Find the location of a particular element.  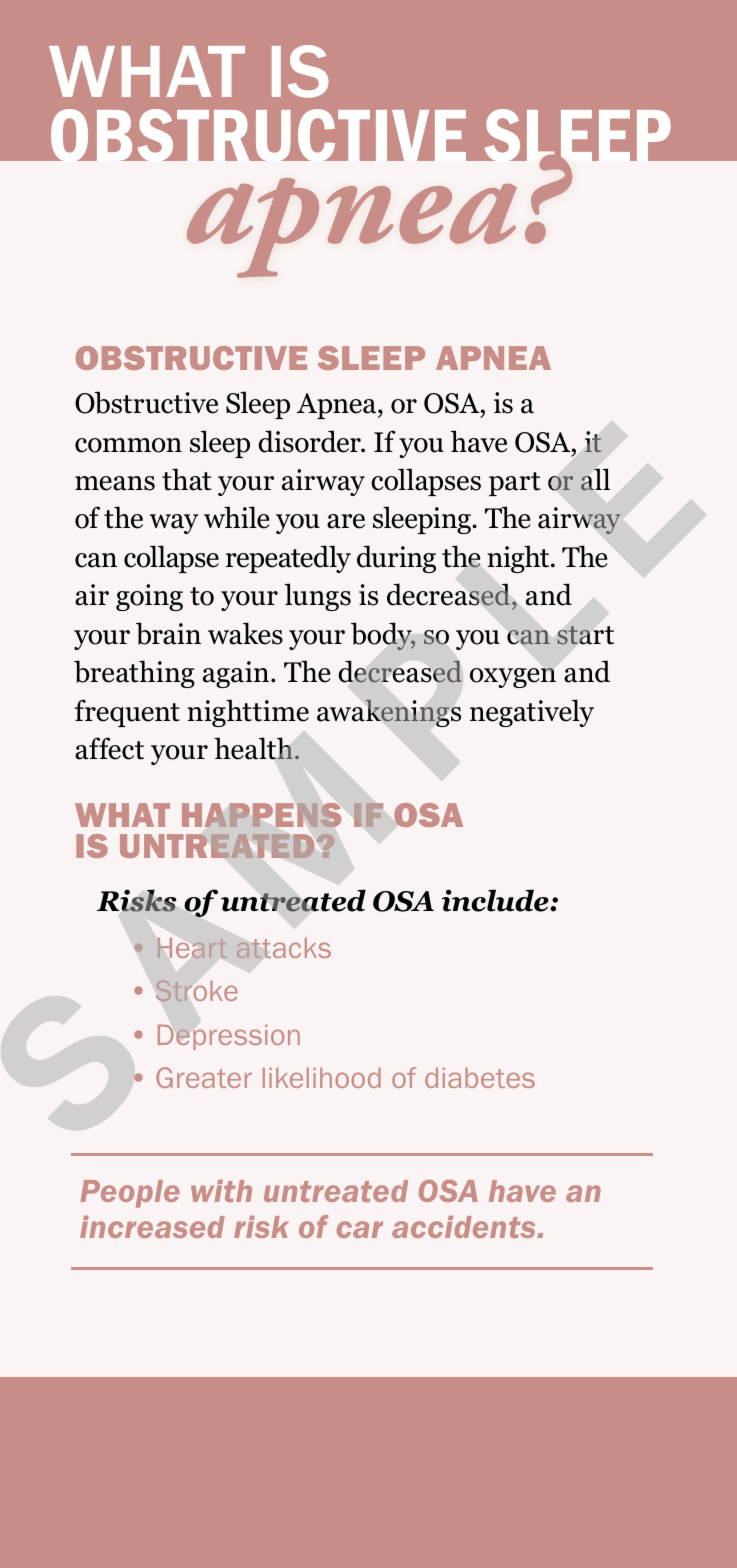

health is located at coordinates (253, 748).
